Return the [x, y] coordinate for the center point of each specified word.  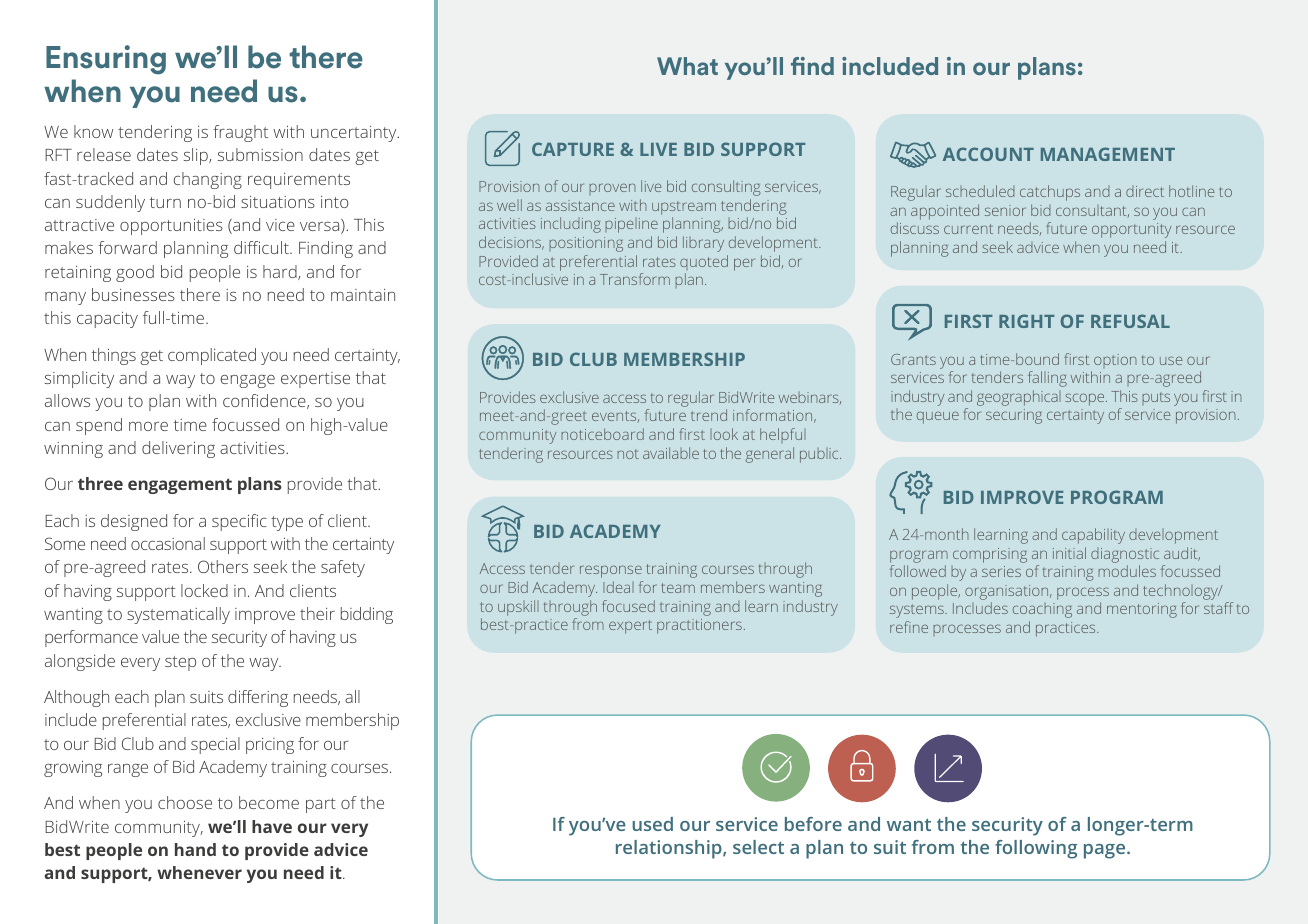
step [180, 663]
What [687, 66]
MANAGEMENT [1108, 154]
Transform [635, 279]
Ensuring [106, 60]
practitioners [699, 626]
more [148, 426]
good [135, 273]
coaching [1042, 610]
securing [1014, 416]
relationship [670, 849]
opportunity [1131, 230]
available [671, 453]
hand [195, 849]
